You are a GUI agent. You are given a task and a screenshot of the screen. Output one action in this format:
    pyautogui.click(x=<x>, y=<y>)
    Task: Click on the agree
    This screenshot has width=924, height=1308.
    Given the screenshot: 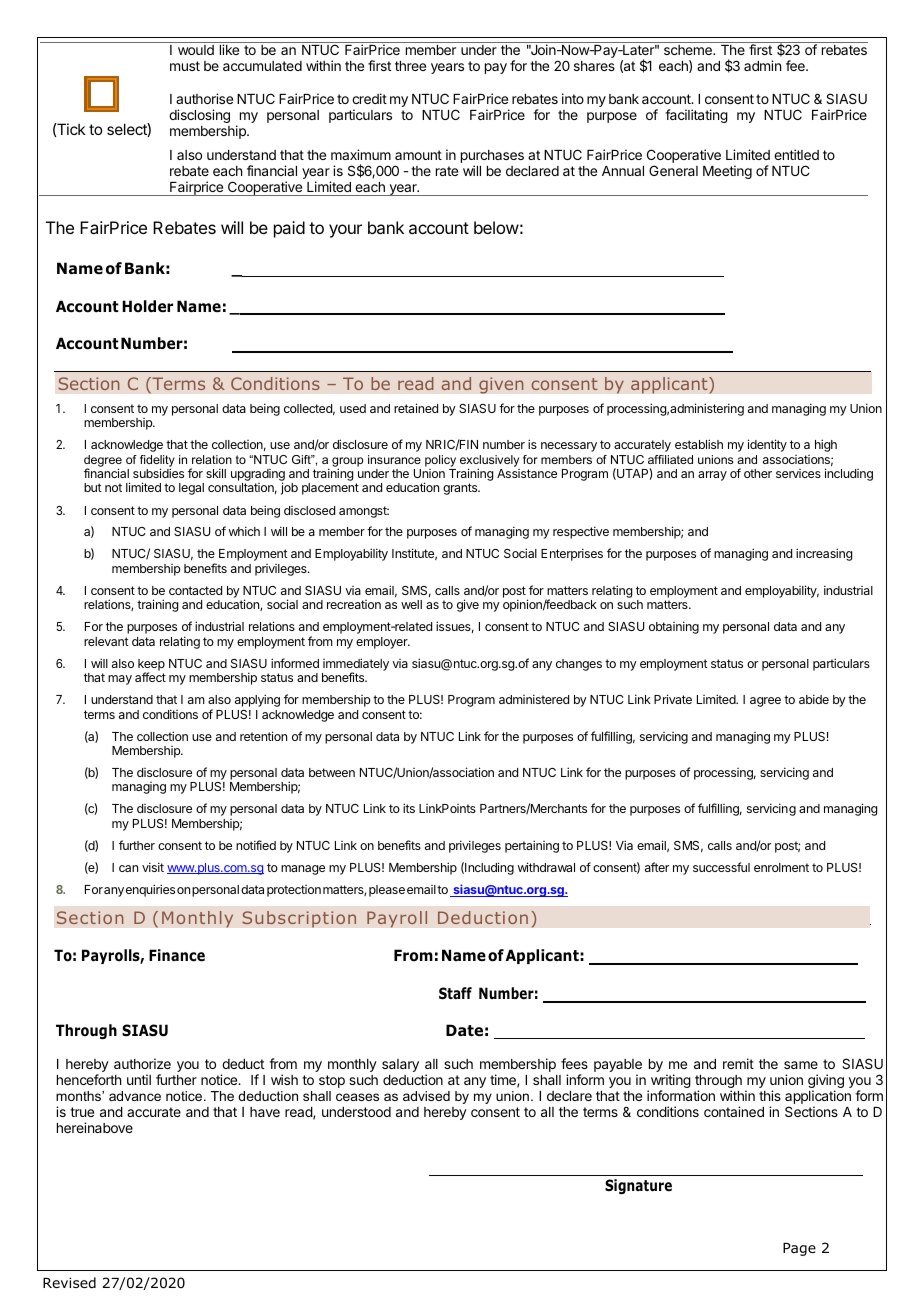 What is the action you would take?
    pyautogui.click(x=765, y=702)
